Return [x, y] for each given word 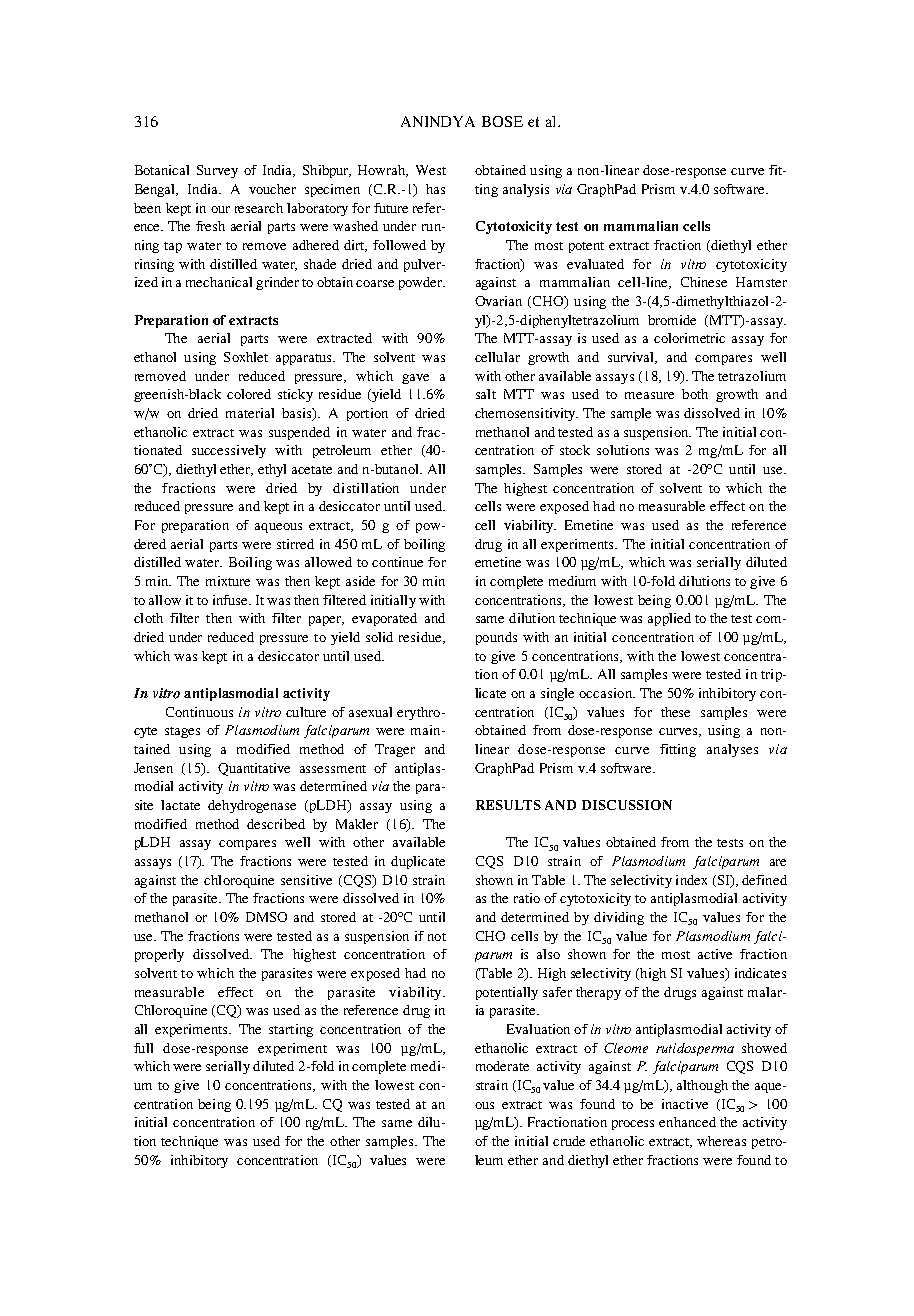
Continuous [199, 712]
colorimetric [689, 338]
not [437, 937]
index [691, 880]
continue [397, 562]
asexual [370, 712]
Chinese [704, 282]
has [435, 189]
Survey [217, 171]
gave [415, 379]
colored [249, 394]
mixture [228, 581]
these [675, 712]
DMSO [266, 917]
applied [669, 619]
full [143, 1048]
